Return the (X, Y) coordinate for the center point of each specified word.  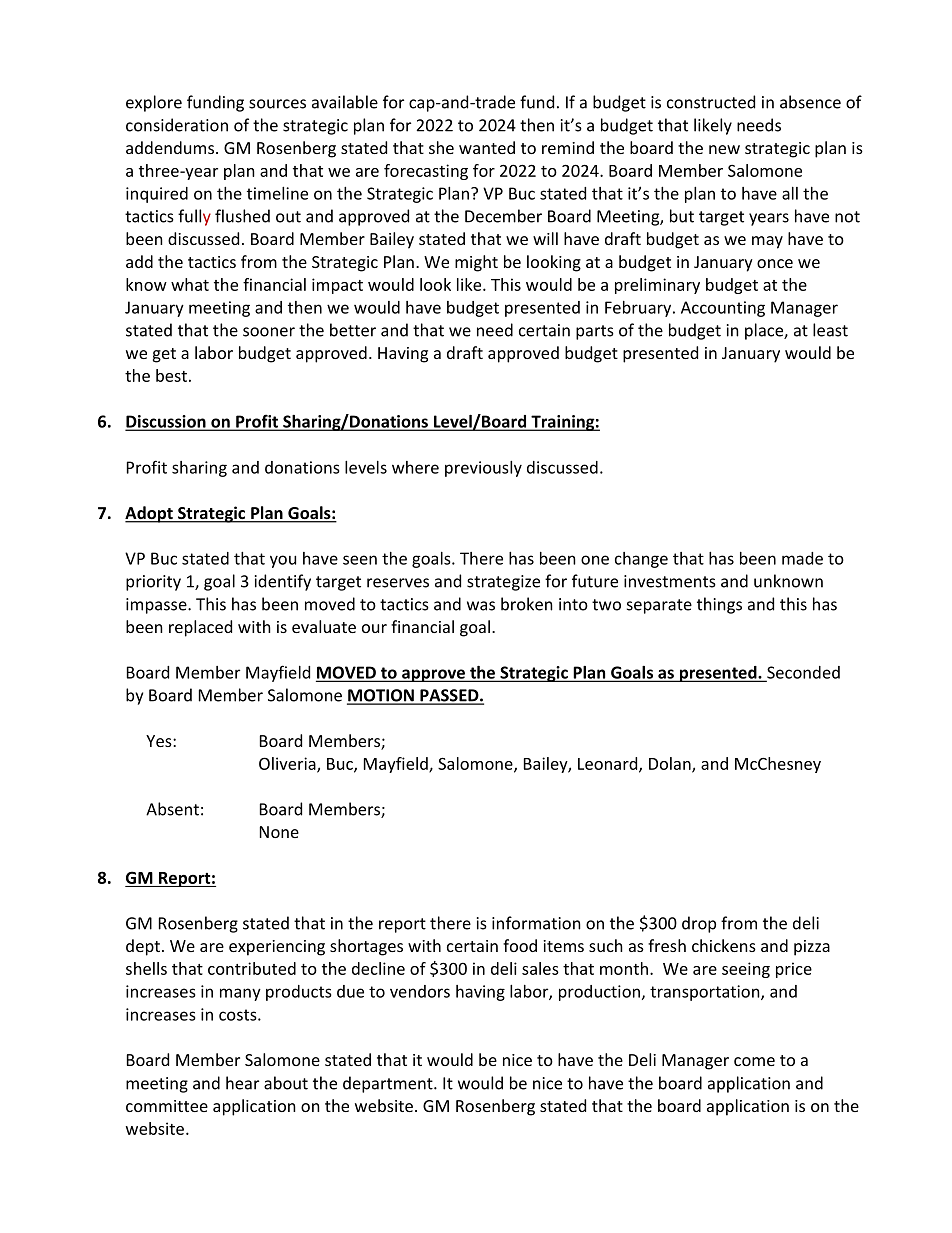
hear (242, 1083)
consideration (177, 125)
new (724, 149)
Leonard (609, 764)
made (802, 558)
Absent (172, 809)
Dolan (671, 764)
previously (483, 469)
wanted (487, 147)
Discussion (167, 422)
